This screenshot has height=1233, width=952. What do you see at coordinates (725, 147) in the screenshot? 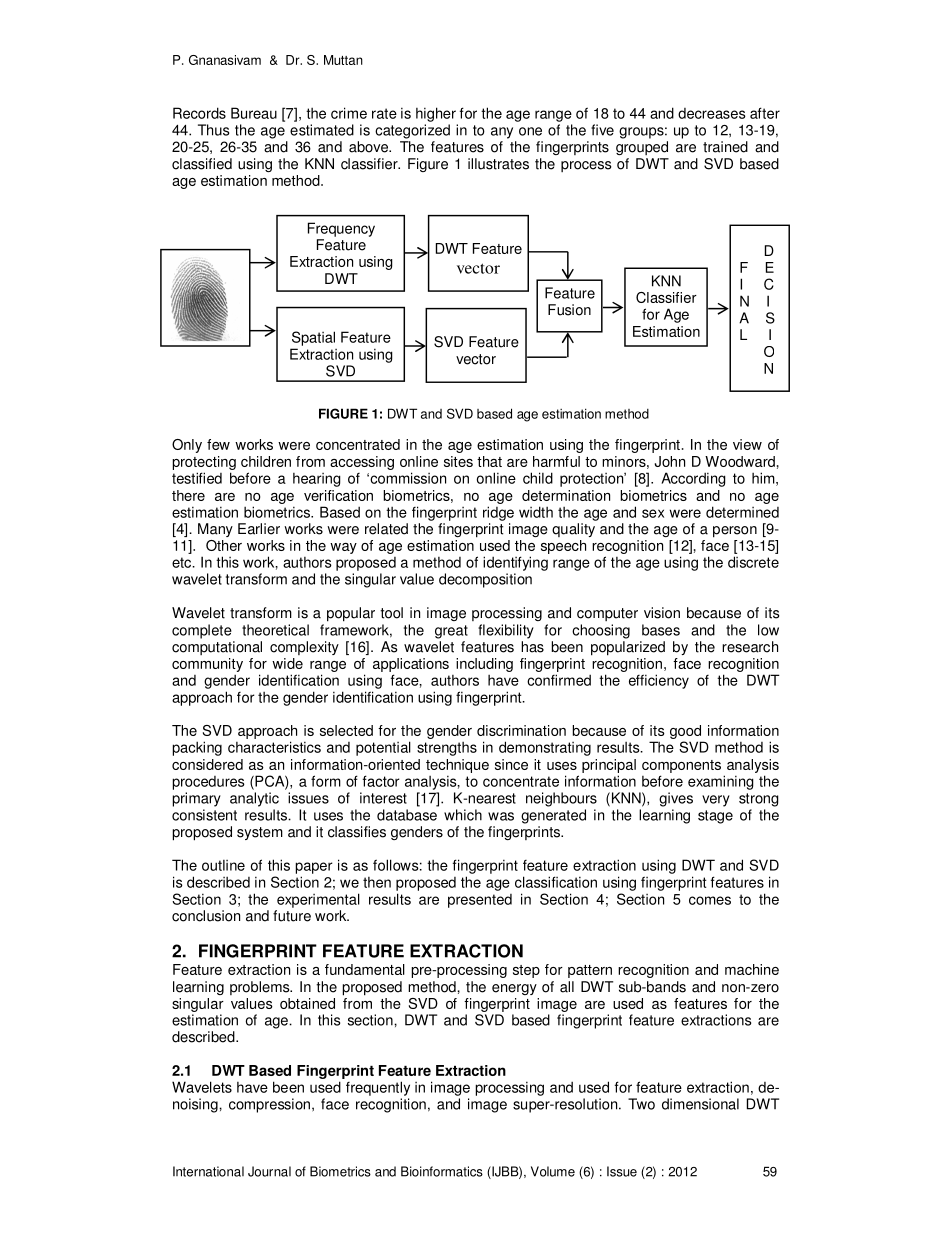
I see `trained` at bounding box center [725, 147].
